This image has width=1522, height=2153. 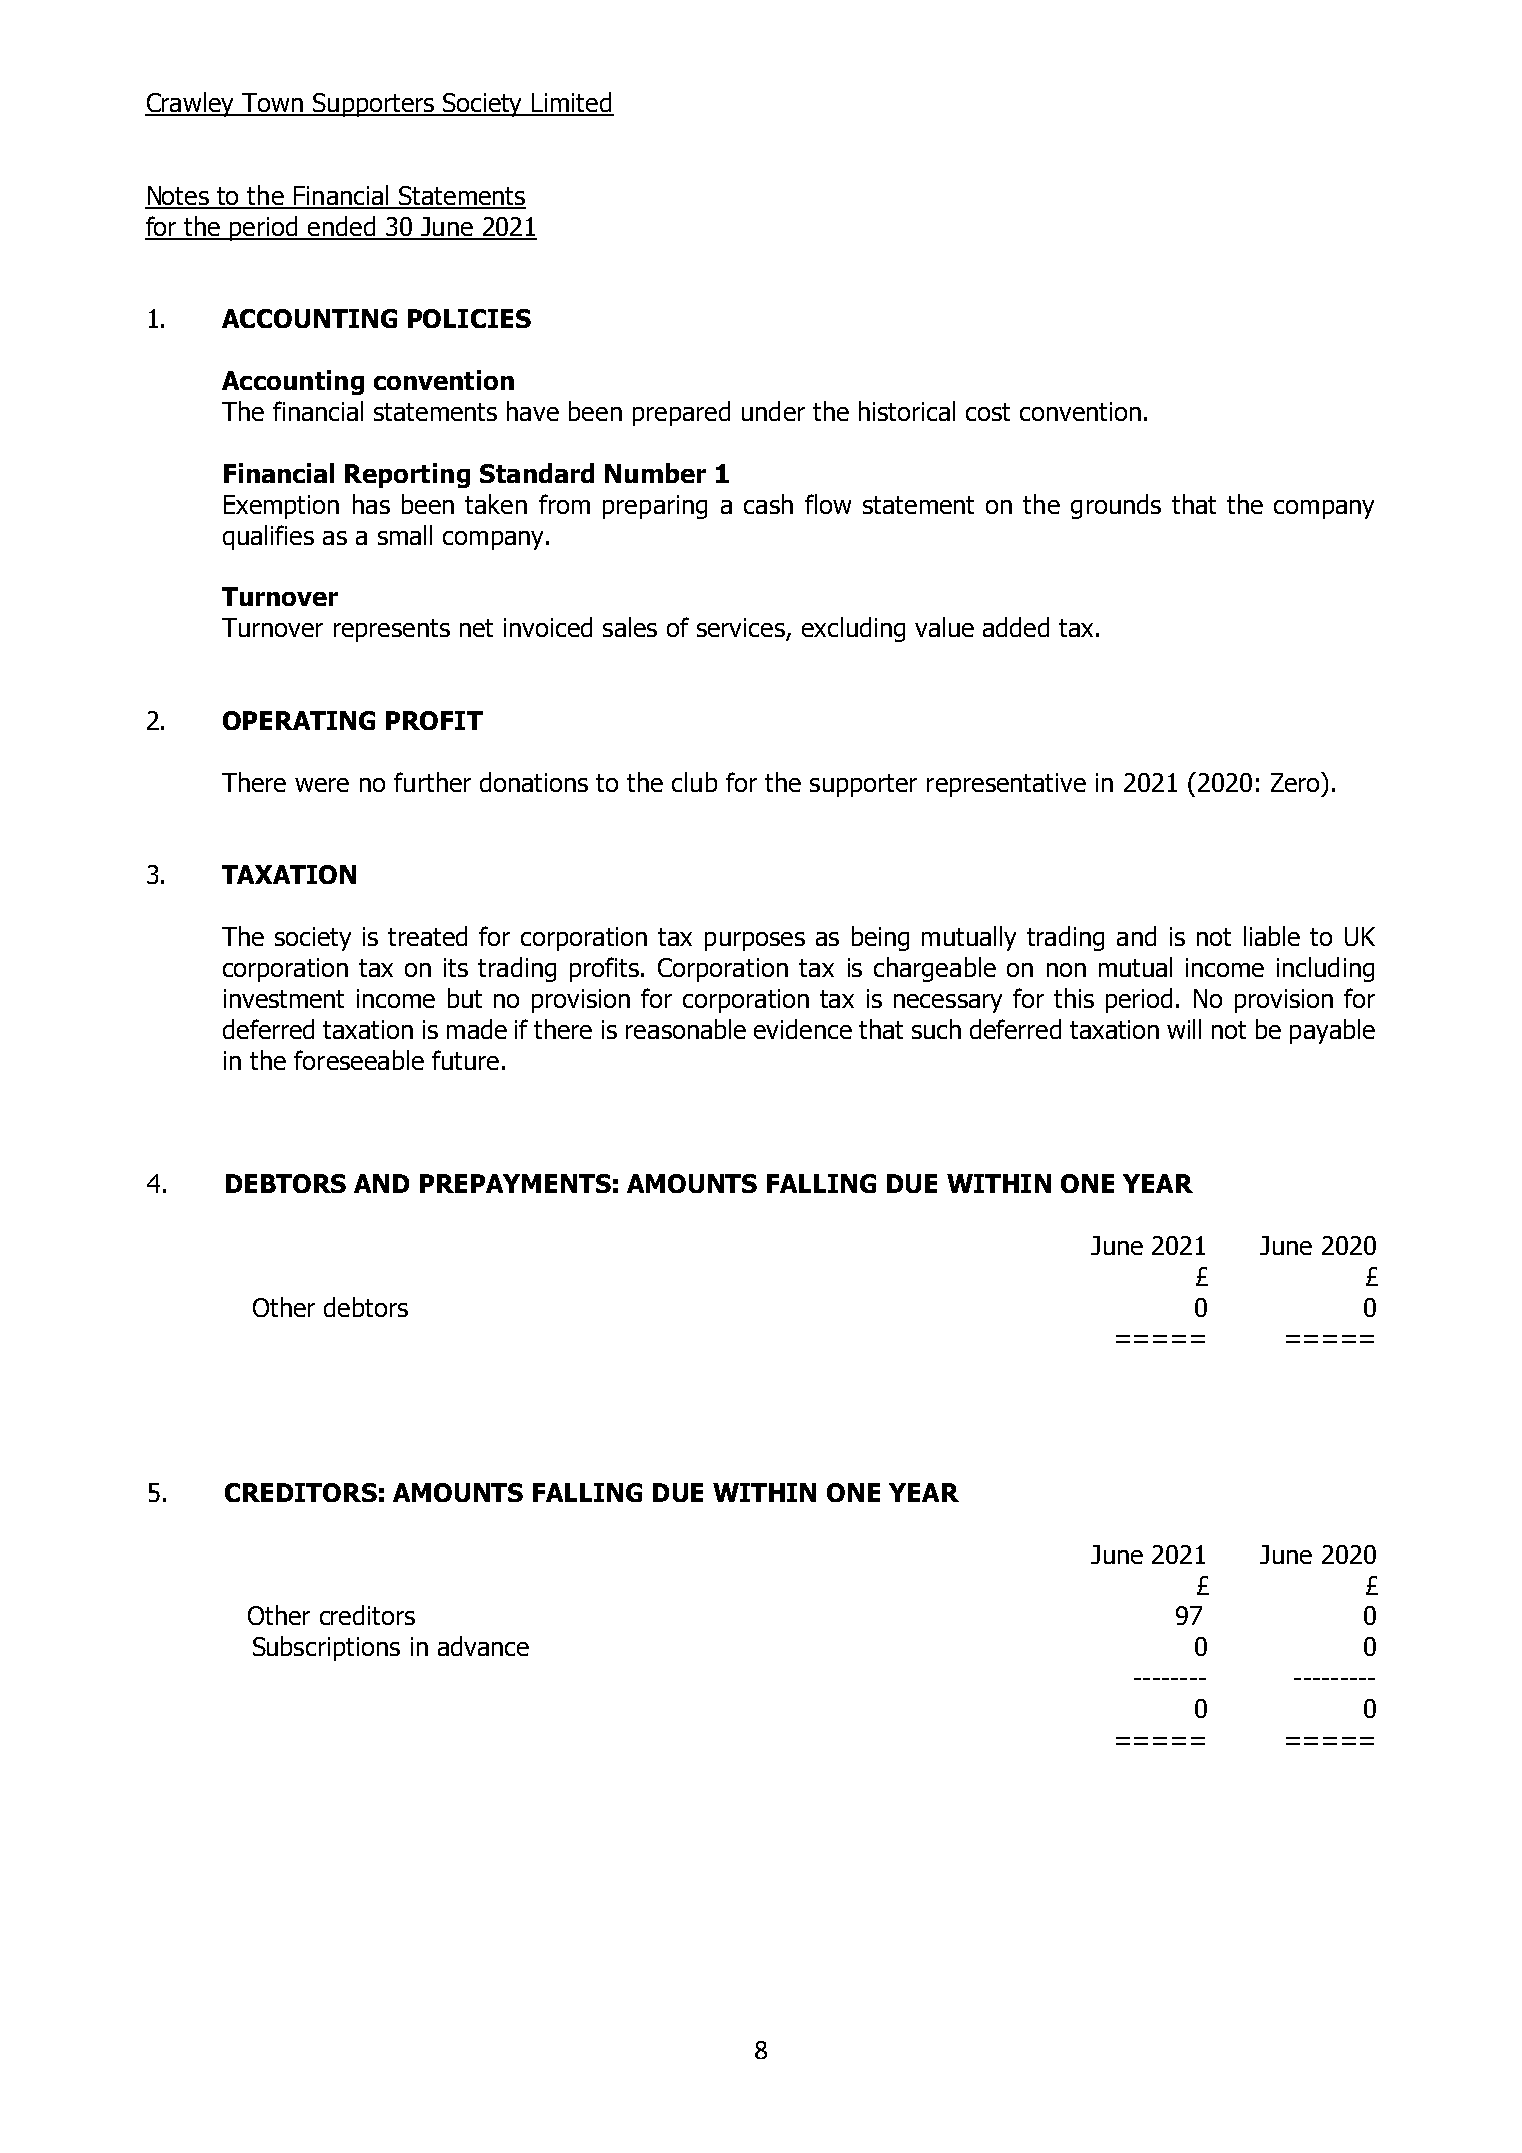 I want to click on foreseeable, so click(x=359, y=1060).
